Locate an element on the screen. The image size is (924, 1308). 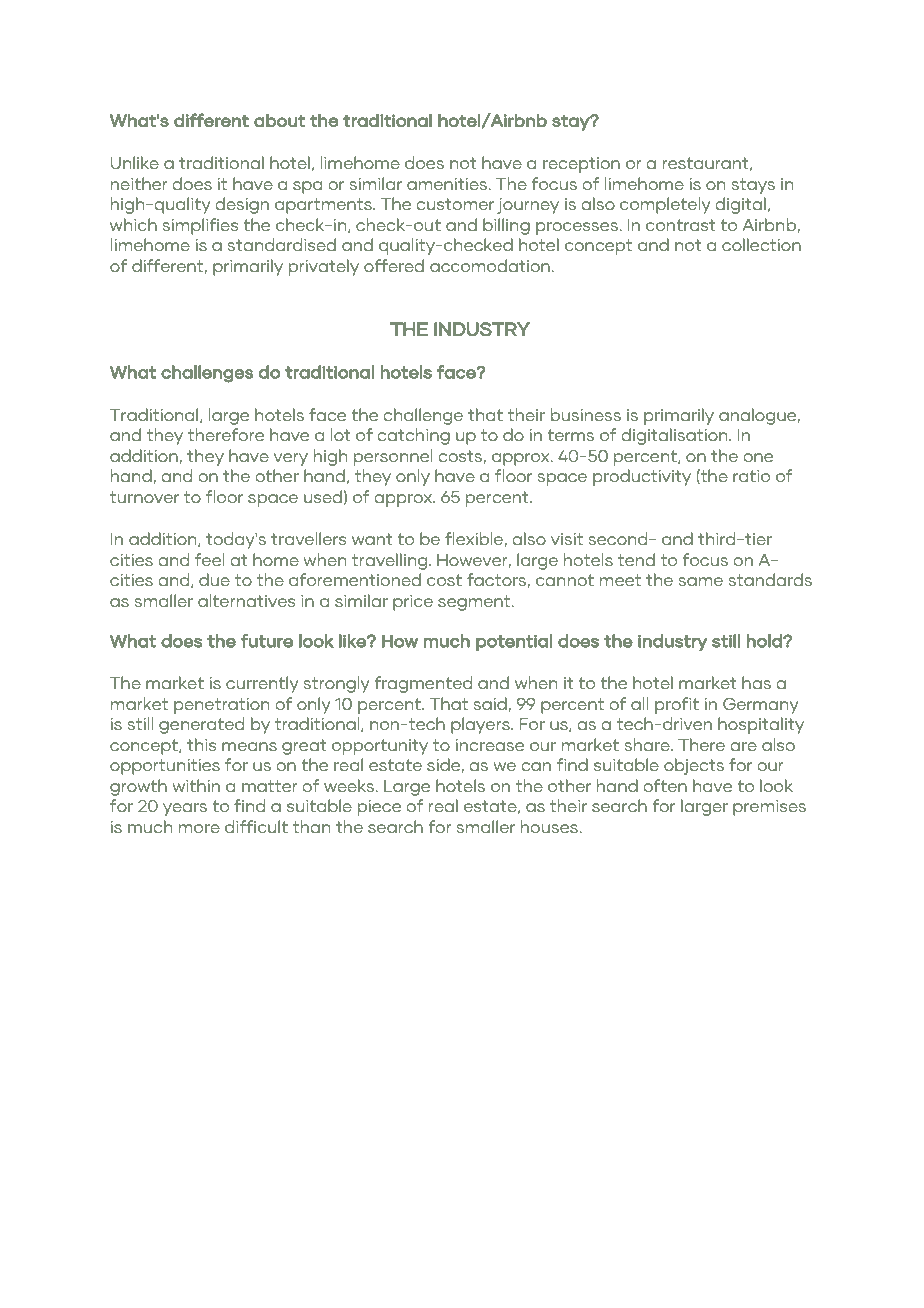
piece is located at coordinates (379, 808).
